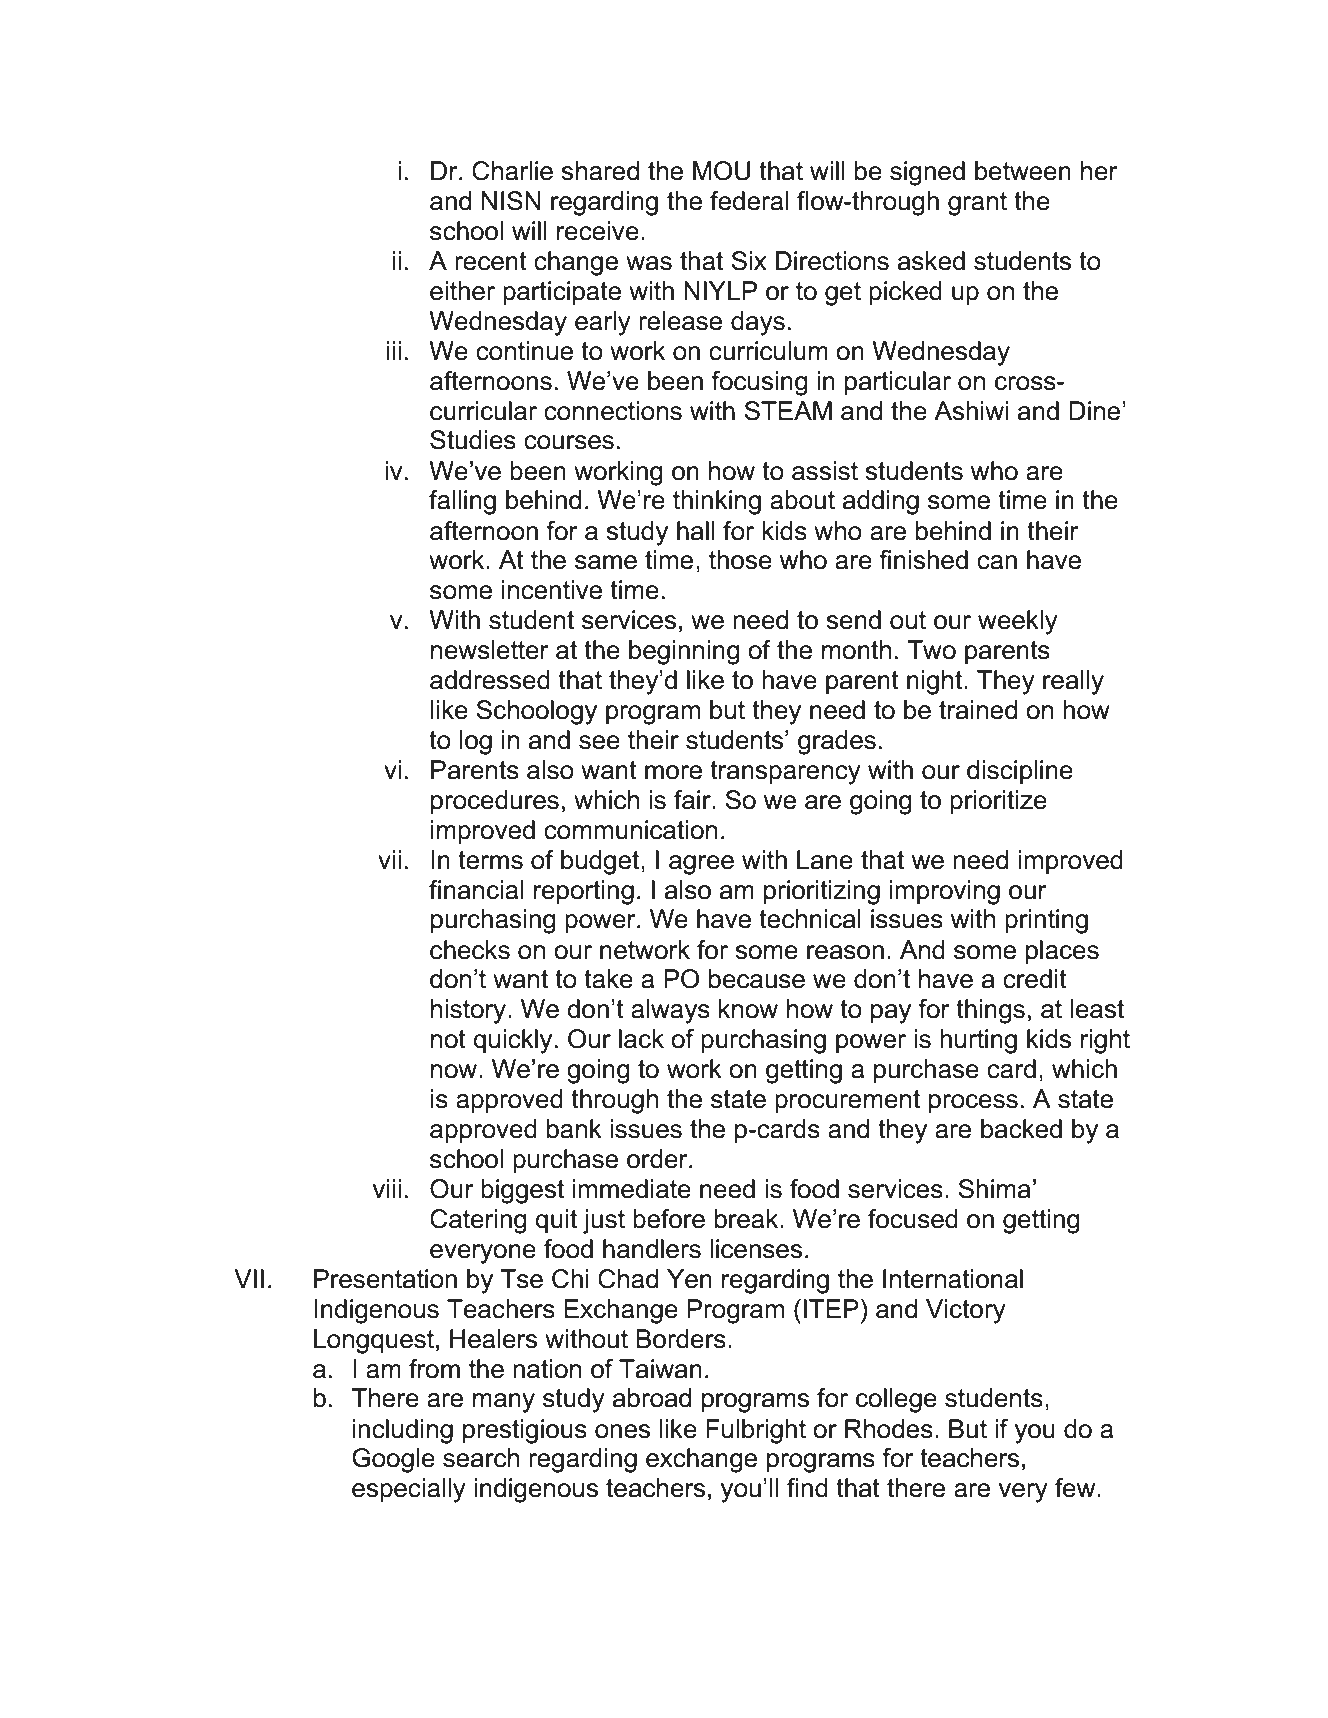 This page has height=1718, width=1328. I want to click on biggest, so click(522, 1191).
